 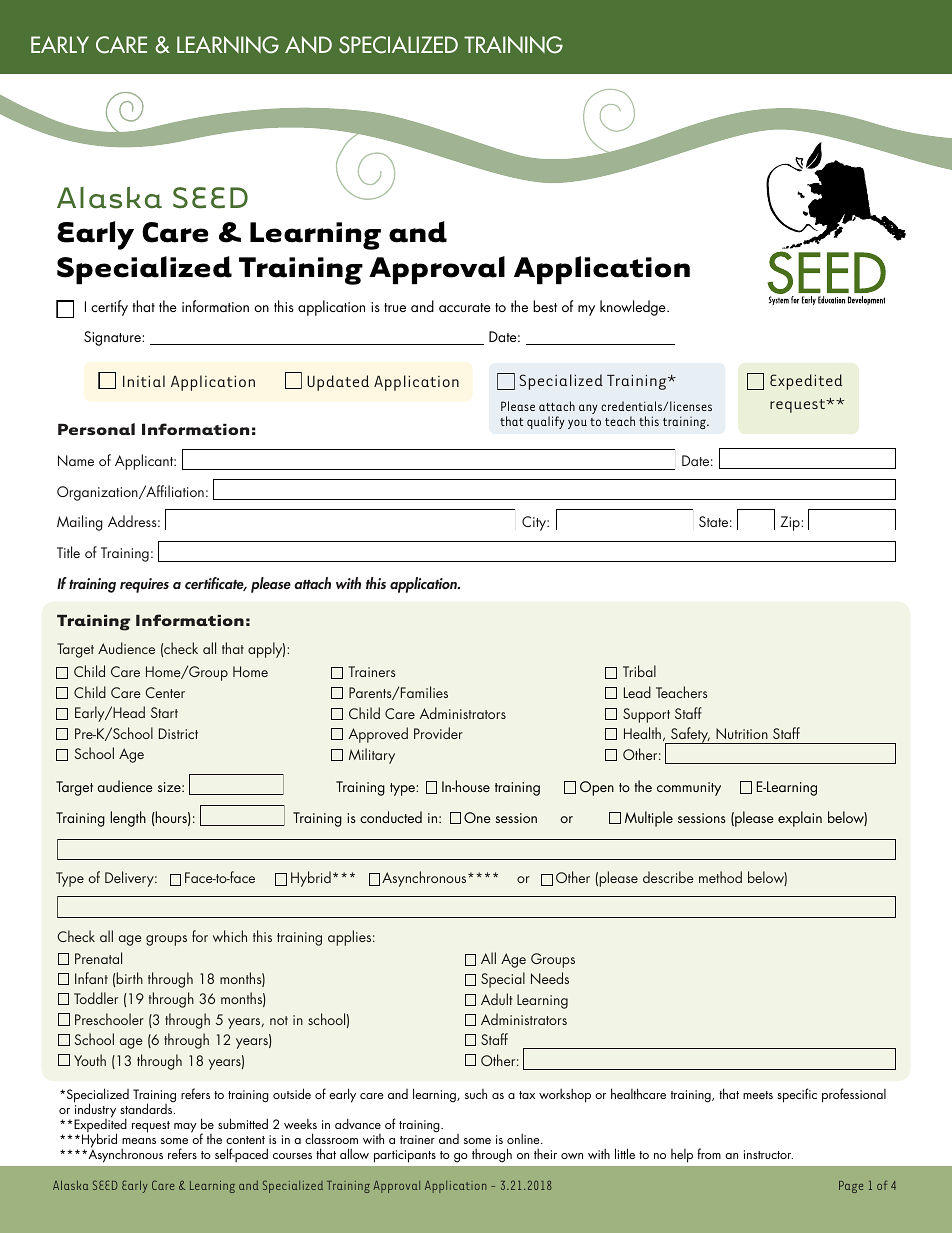 What do you see at coordinates (438, 733) in the page?
I see `Provider` at bounding box center [438, 733].
